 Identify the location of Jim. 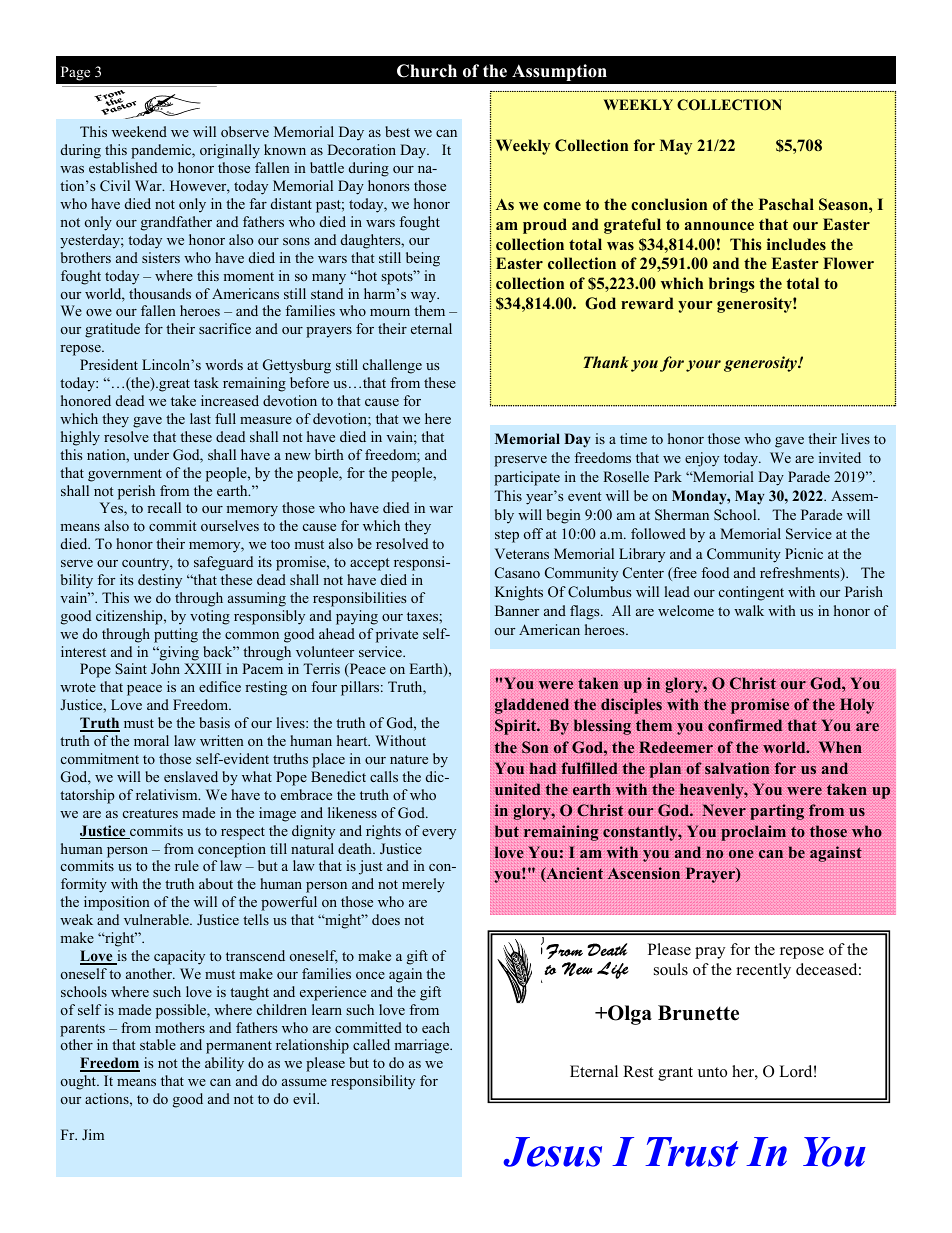
(93, 1134).
